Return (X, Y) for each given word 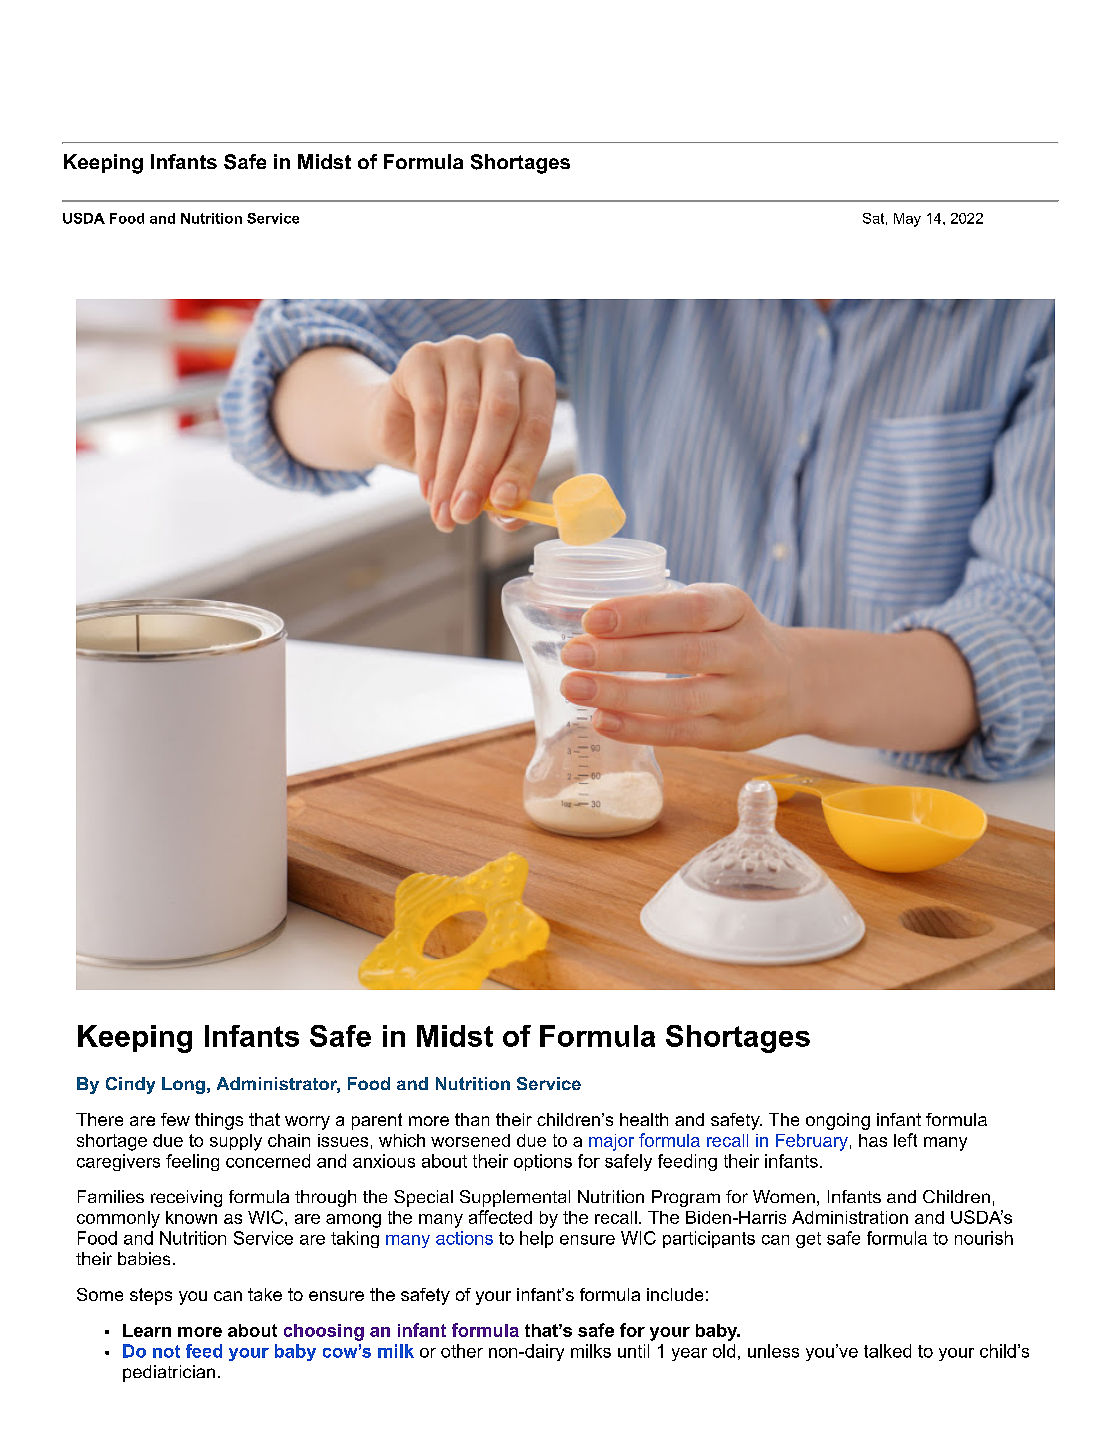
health (644, 1119)
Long (183, 1085)
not (166, 1351)
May (907, 220)
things (219, 1121)
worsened (470, 1140)
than (472, 1119)
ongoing (838, 1121)
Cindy (130, 1085)
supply (236, 1142)
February (812, 1142)
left (905, 1140)
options (543, 1162)
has (873, 1140)
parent (377, 1121)
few (175, 1119)
